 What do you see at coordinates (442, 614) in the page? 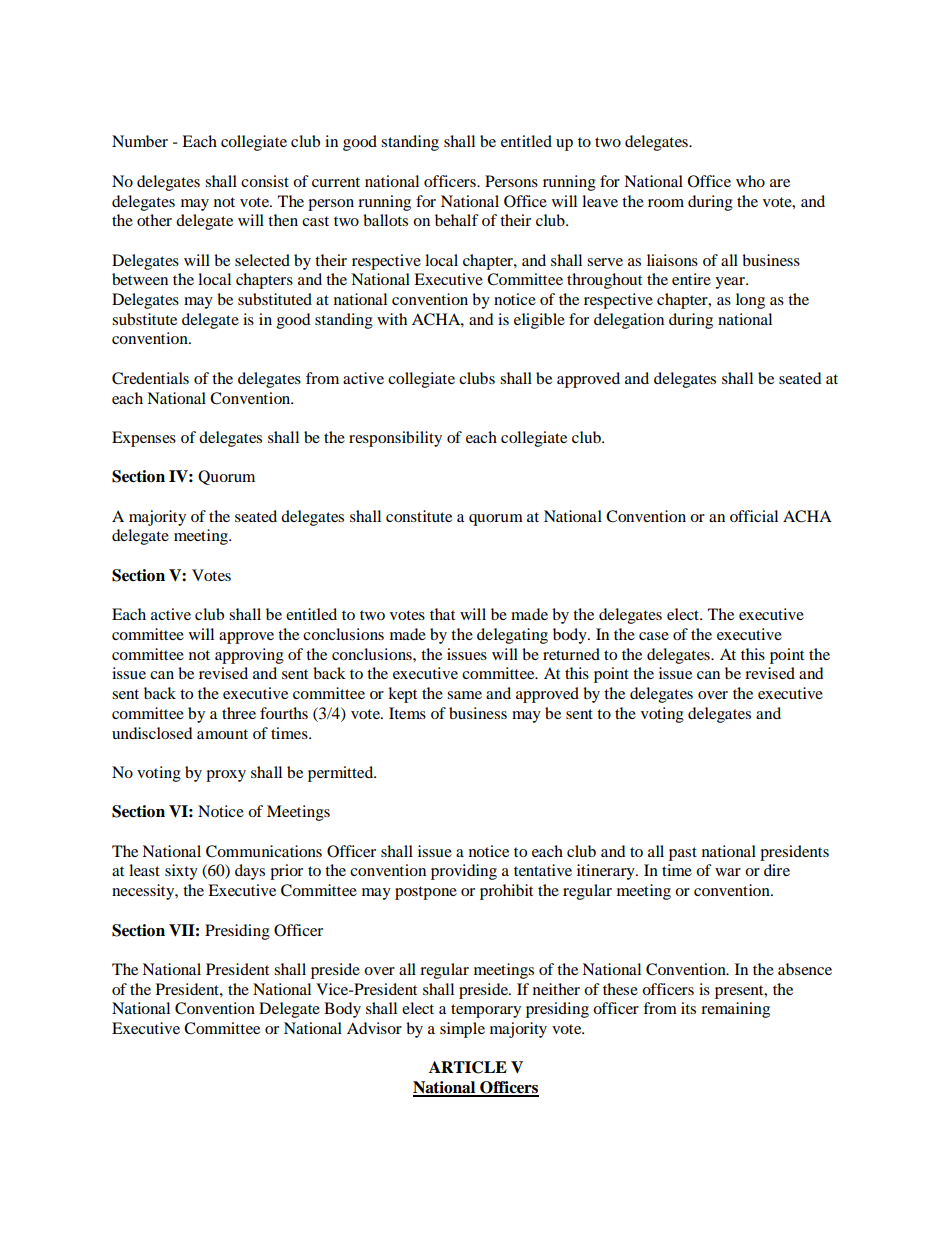
I see `that` at bounding box center [442, 614].
